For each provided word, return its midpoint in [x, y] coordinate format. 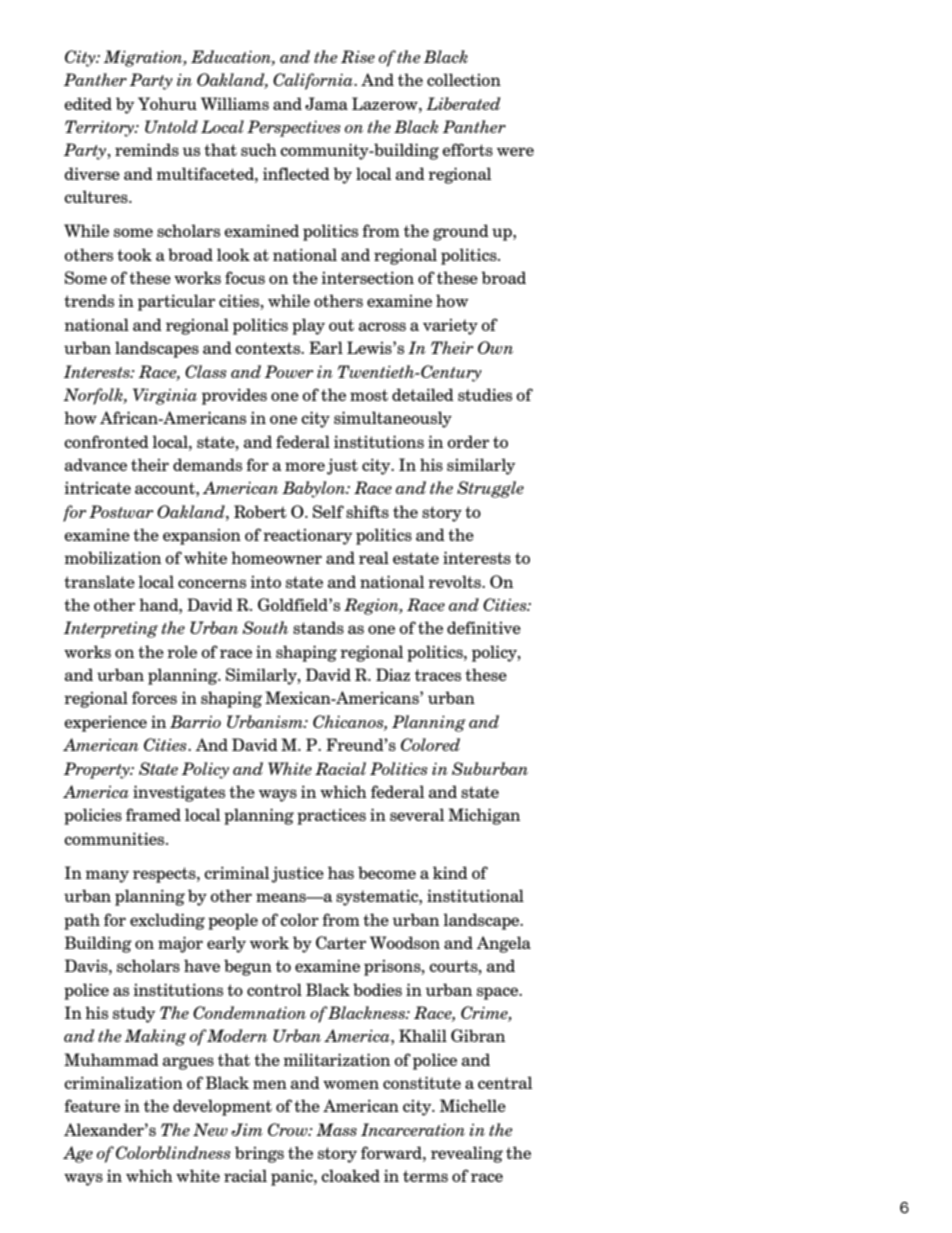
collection [464, 79]
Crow [289, 1129]
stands [318, 627]
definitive [484, 627]
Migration [144, 58]
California [314, 81]
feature [92, 1105]
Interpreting [111, 629]
